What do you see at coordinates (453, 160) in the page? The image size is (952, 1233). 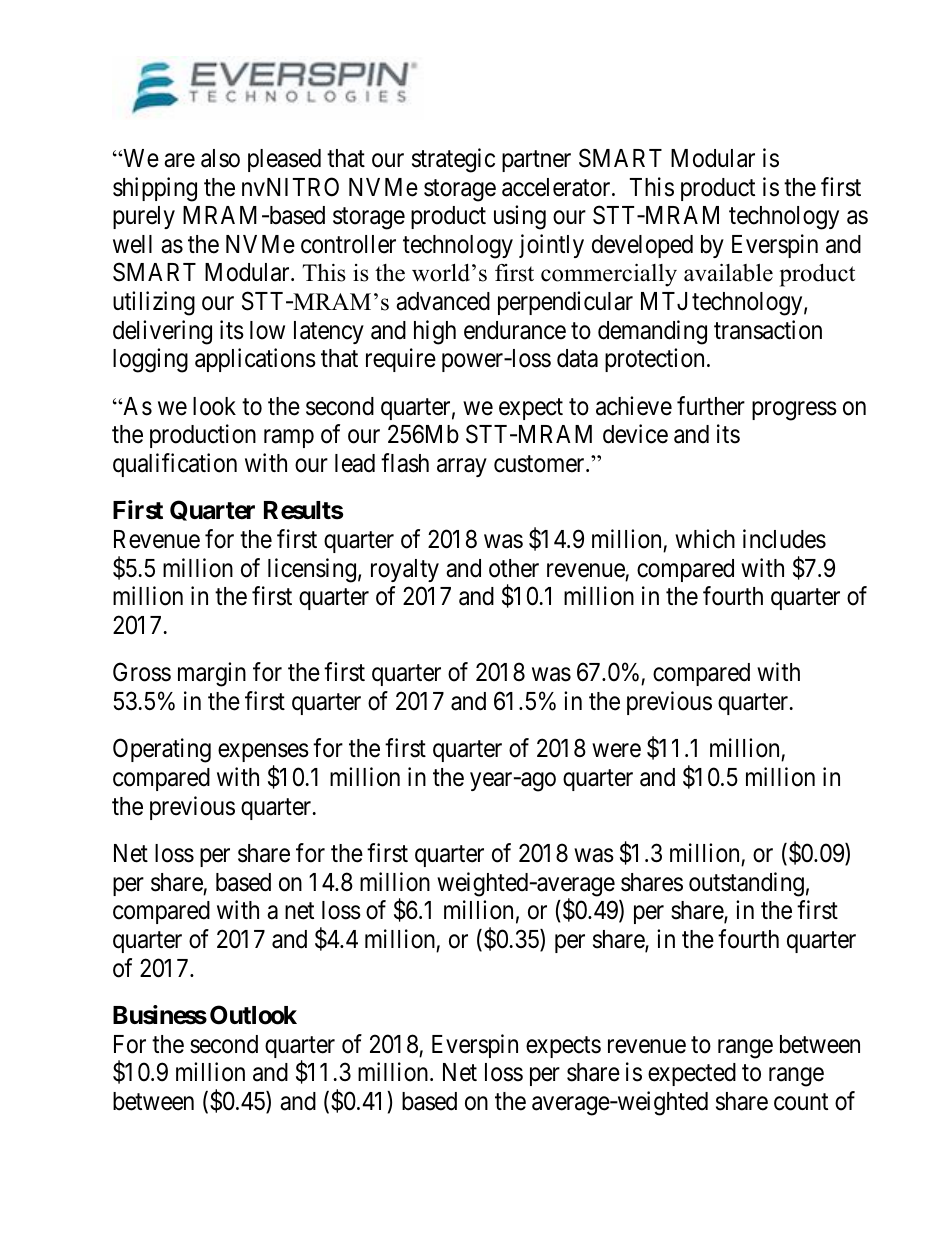 I see `strategic` at bounding box center [453, 160].
